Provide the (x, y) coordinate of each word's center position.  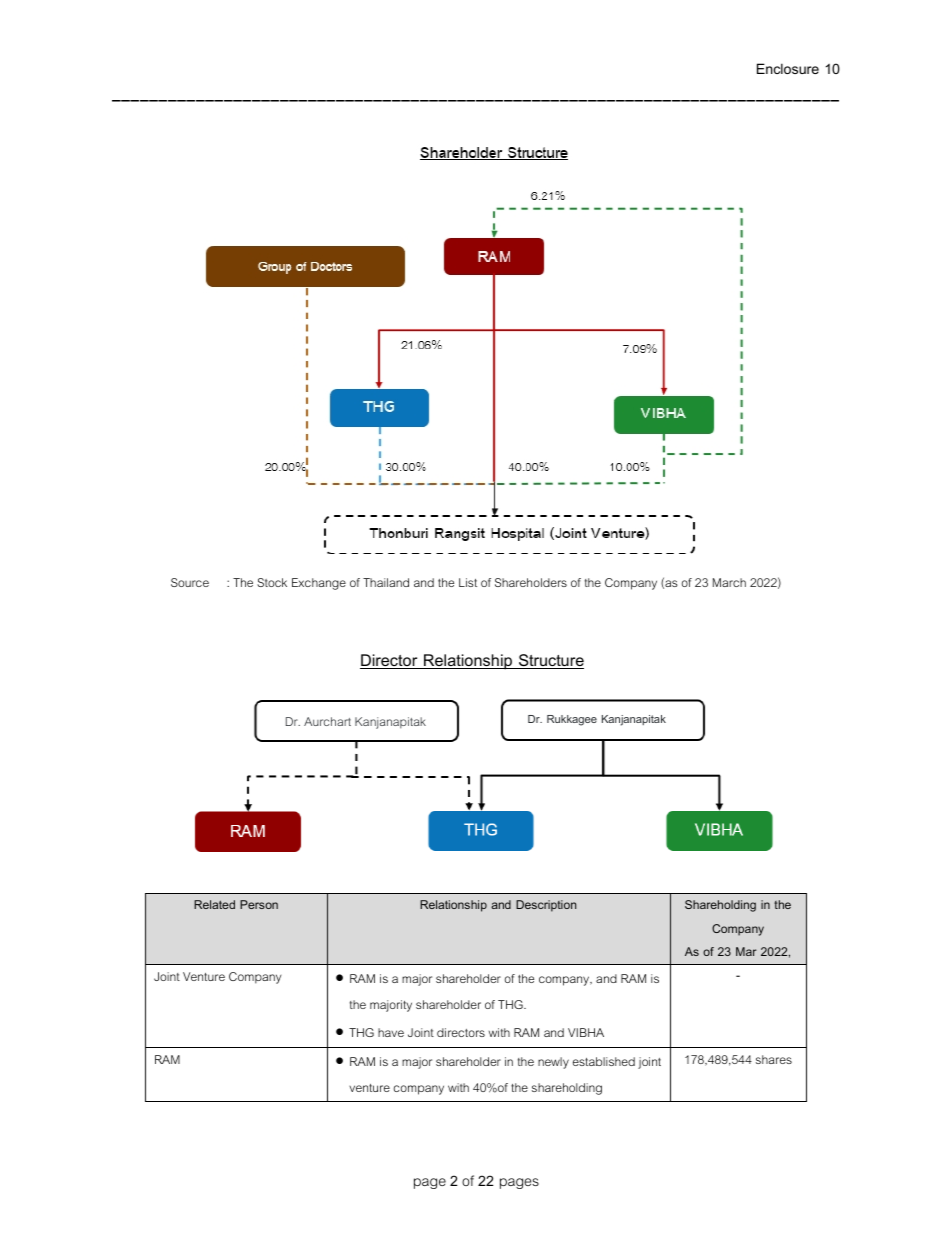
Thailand (386, 582)
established (604, 1061)
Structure (550, 661)
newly (553, 1063)
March (729, 582)
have (391, 1032)
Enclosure (788, 68)
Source (190, 582)
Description (546, 906)
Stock (272, 582)
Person (259, 904)
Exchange (319, 584)
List (468, 582)
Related (214, 904)
